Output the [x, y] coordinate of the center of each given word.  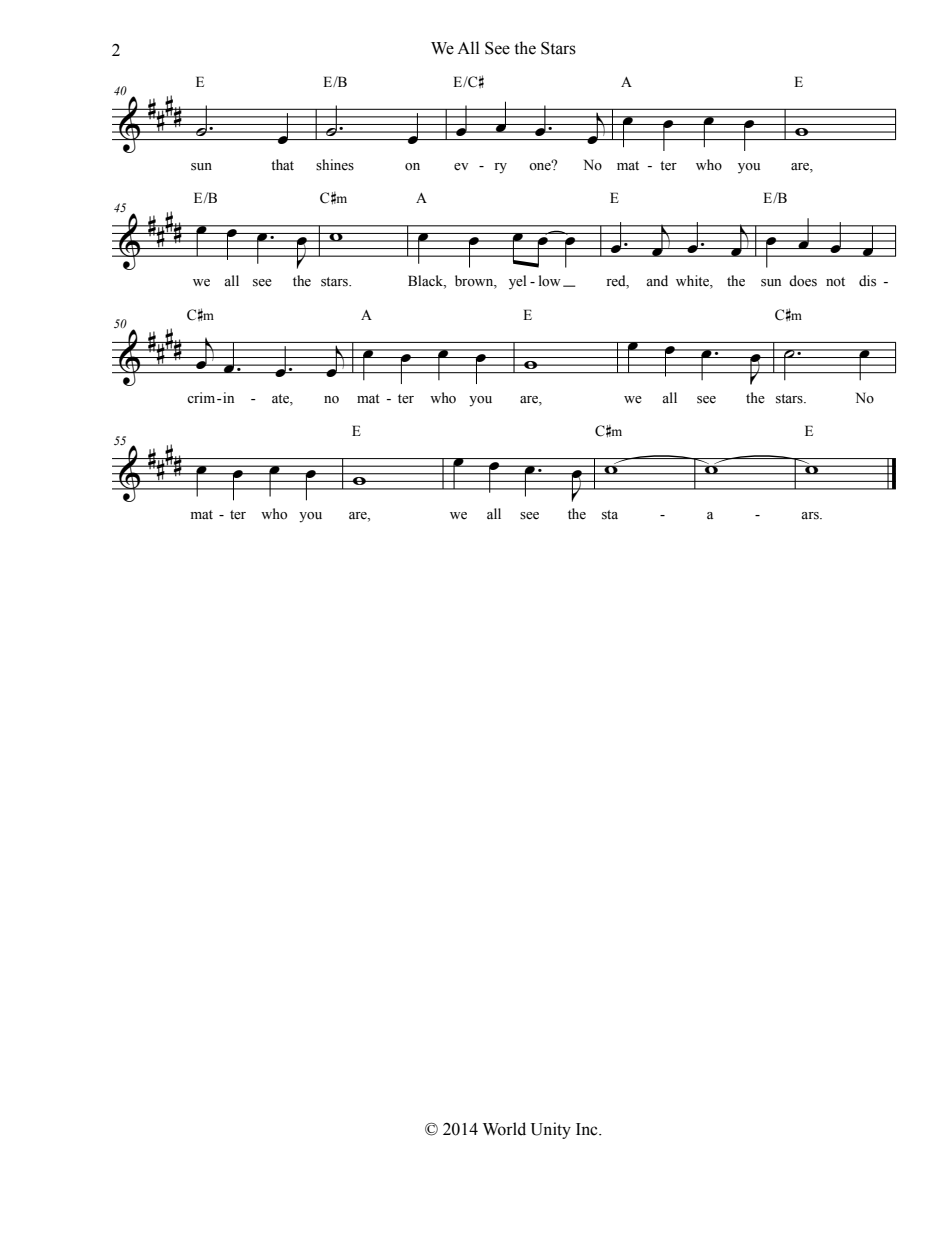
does [803, 281]
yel [517, 282]
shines [335, 165]
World [504, 1129]
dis [867, 281]
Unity [551, 1130]
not [835, 281]
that [282, 164]
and [657, 280]
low [550, 281]
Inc [588, 1129]
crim [202, 397]
